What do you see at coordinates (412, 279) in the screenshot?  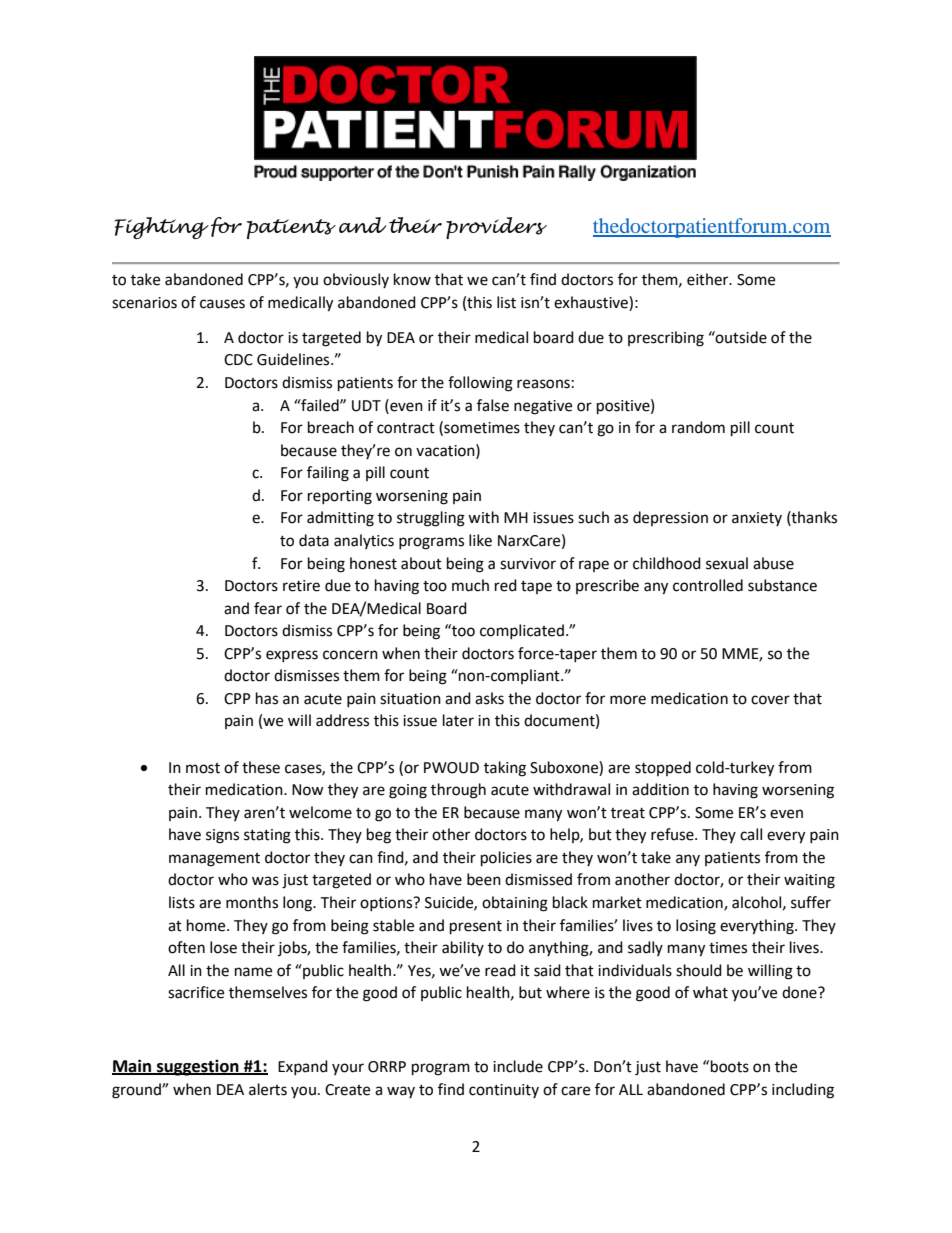 I see `know` at bounding box center [412, 279].
